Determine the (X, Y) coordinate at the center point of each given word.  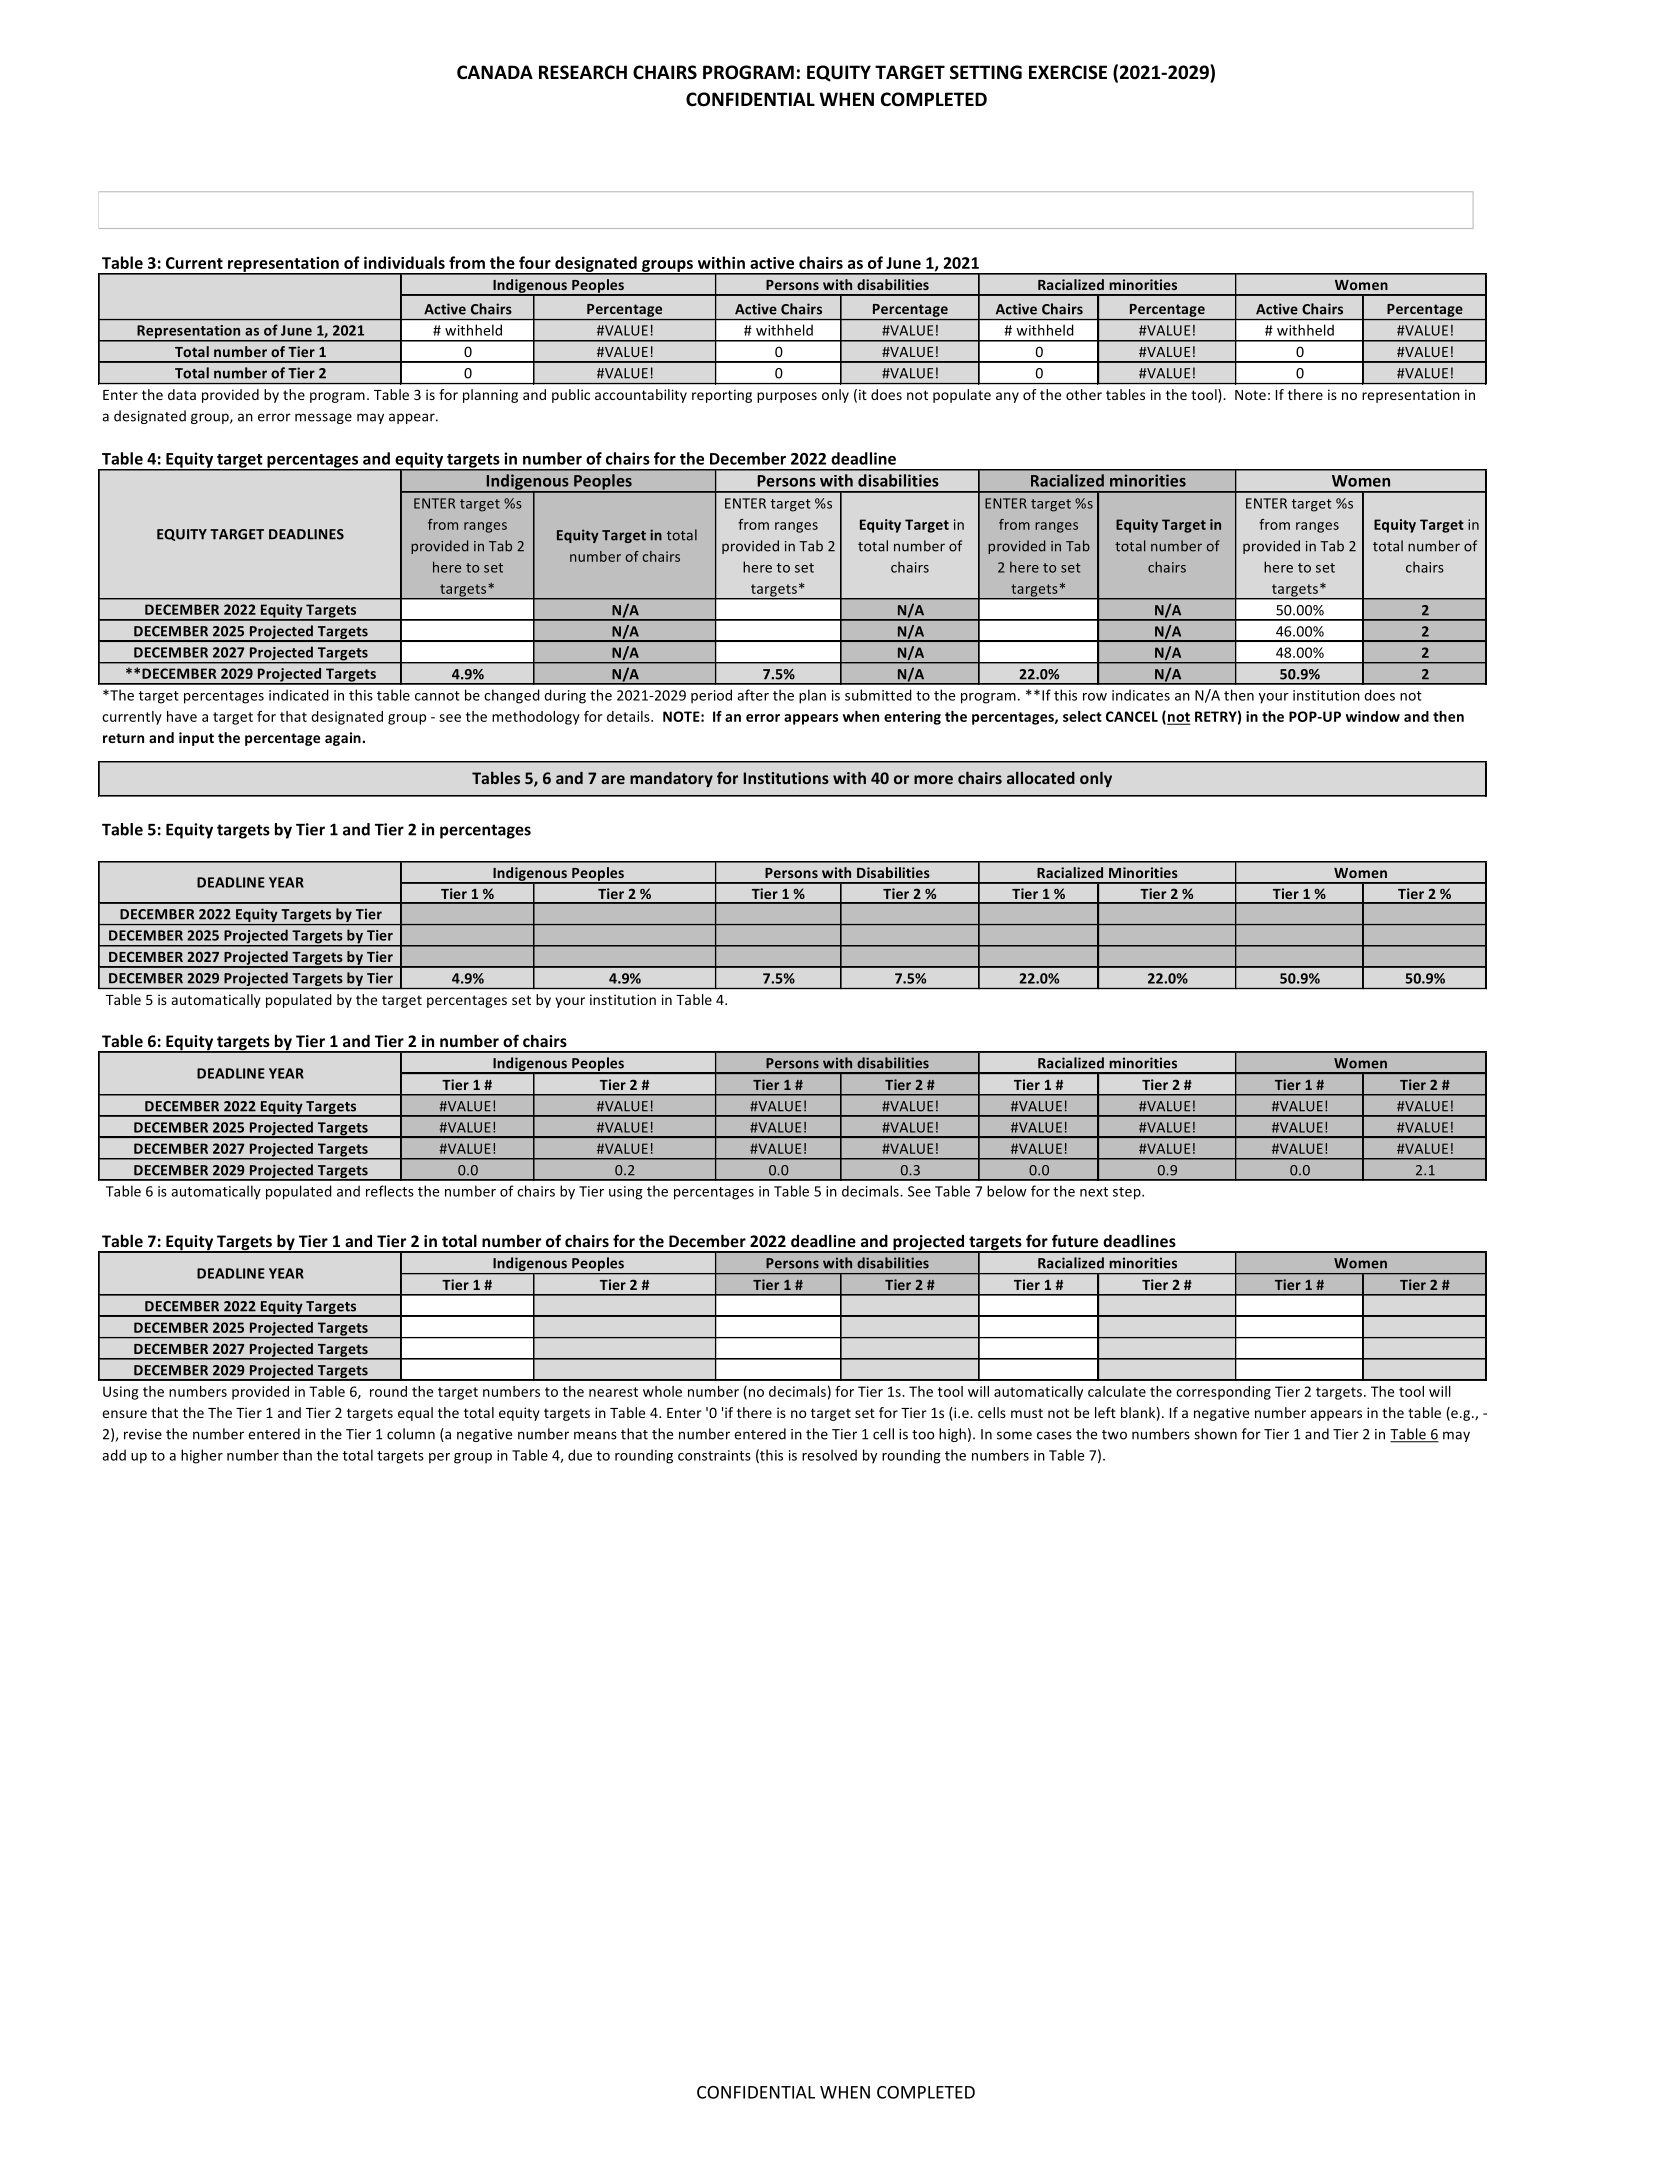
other (1084, 394)
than (297, 1455)
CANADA (495, 72)
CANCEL (1132, 716)
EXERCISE (1068, 72)
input (196, 739)
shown (1215, 1434)
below (1006, 1191)
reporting (722, 396)
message (323, 418)
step (1128, 1193)
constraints (714, 1455)
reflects (390, 1191)
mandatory (671, 779)
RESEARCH (583, 72)
